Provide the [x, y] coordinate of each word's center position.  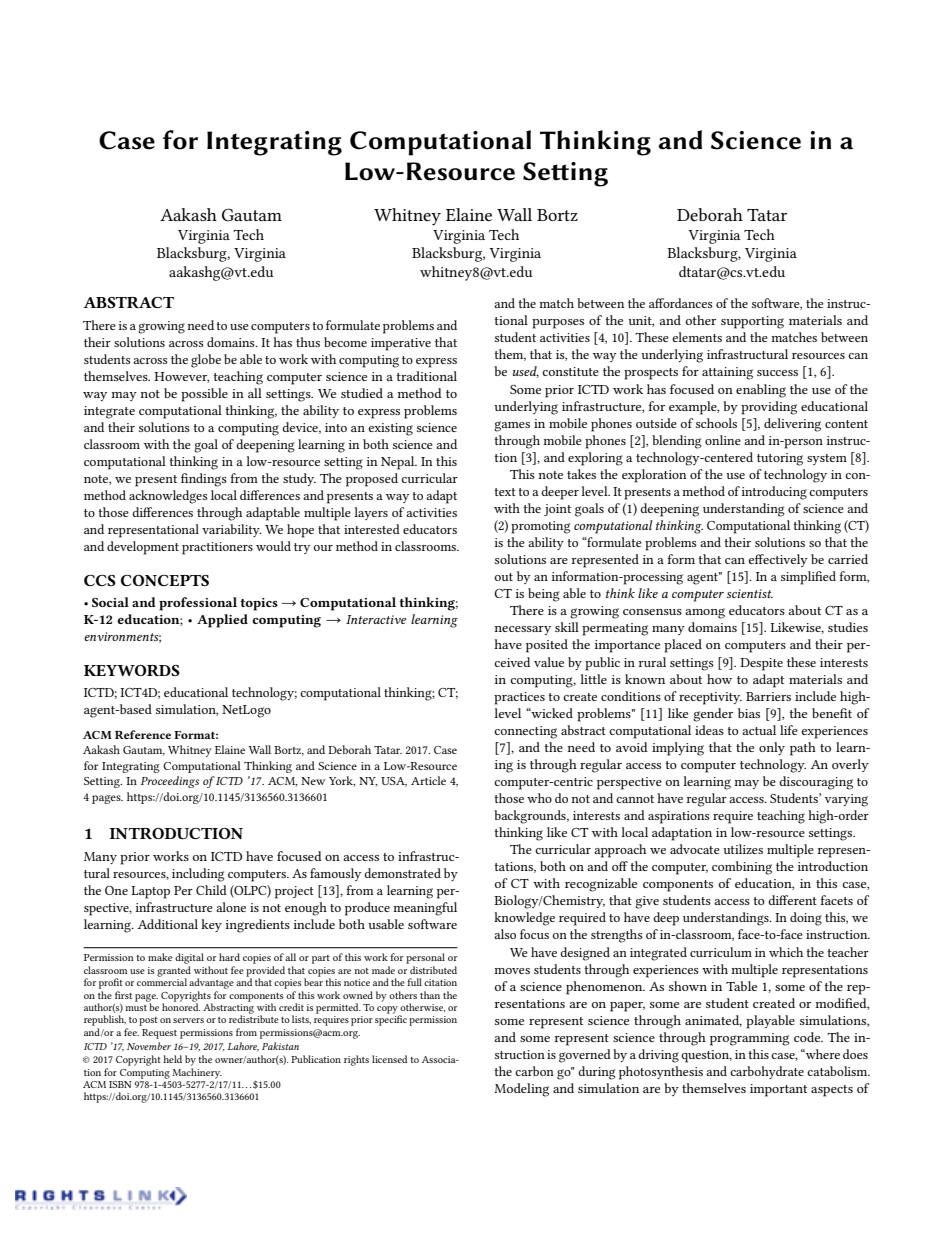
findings [204, 480]
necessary [522, 630]
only [772, 748]
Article [428, 780]
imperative [401, 344]
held [172, 1059]
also [505, 934]
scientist [750, 593]
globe [206, 361]
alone [231, 907]
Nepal [399, 463]
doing [806, 919]
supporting [752, 322]
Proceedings [170, 782]
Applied [222, 621]
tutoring [780, 459]
